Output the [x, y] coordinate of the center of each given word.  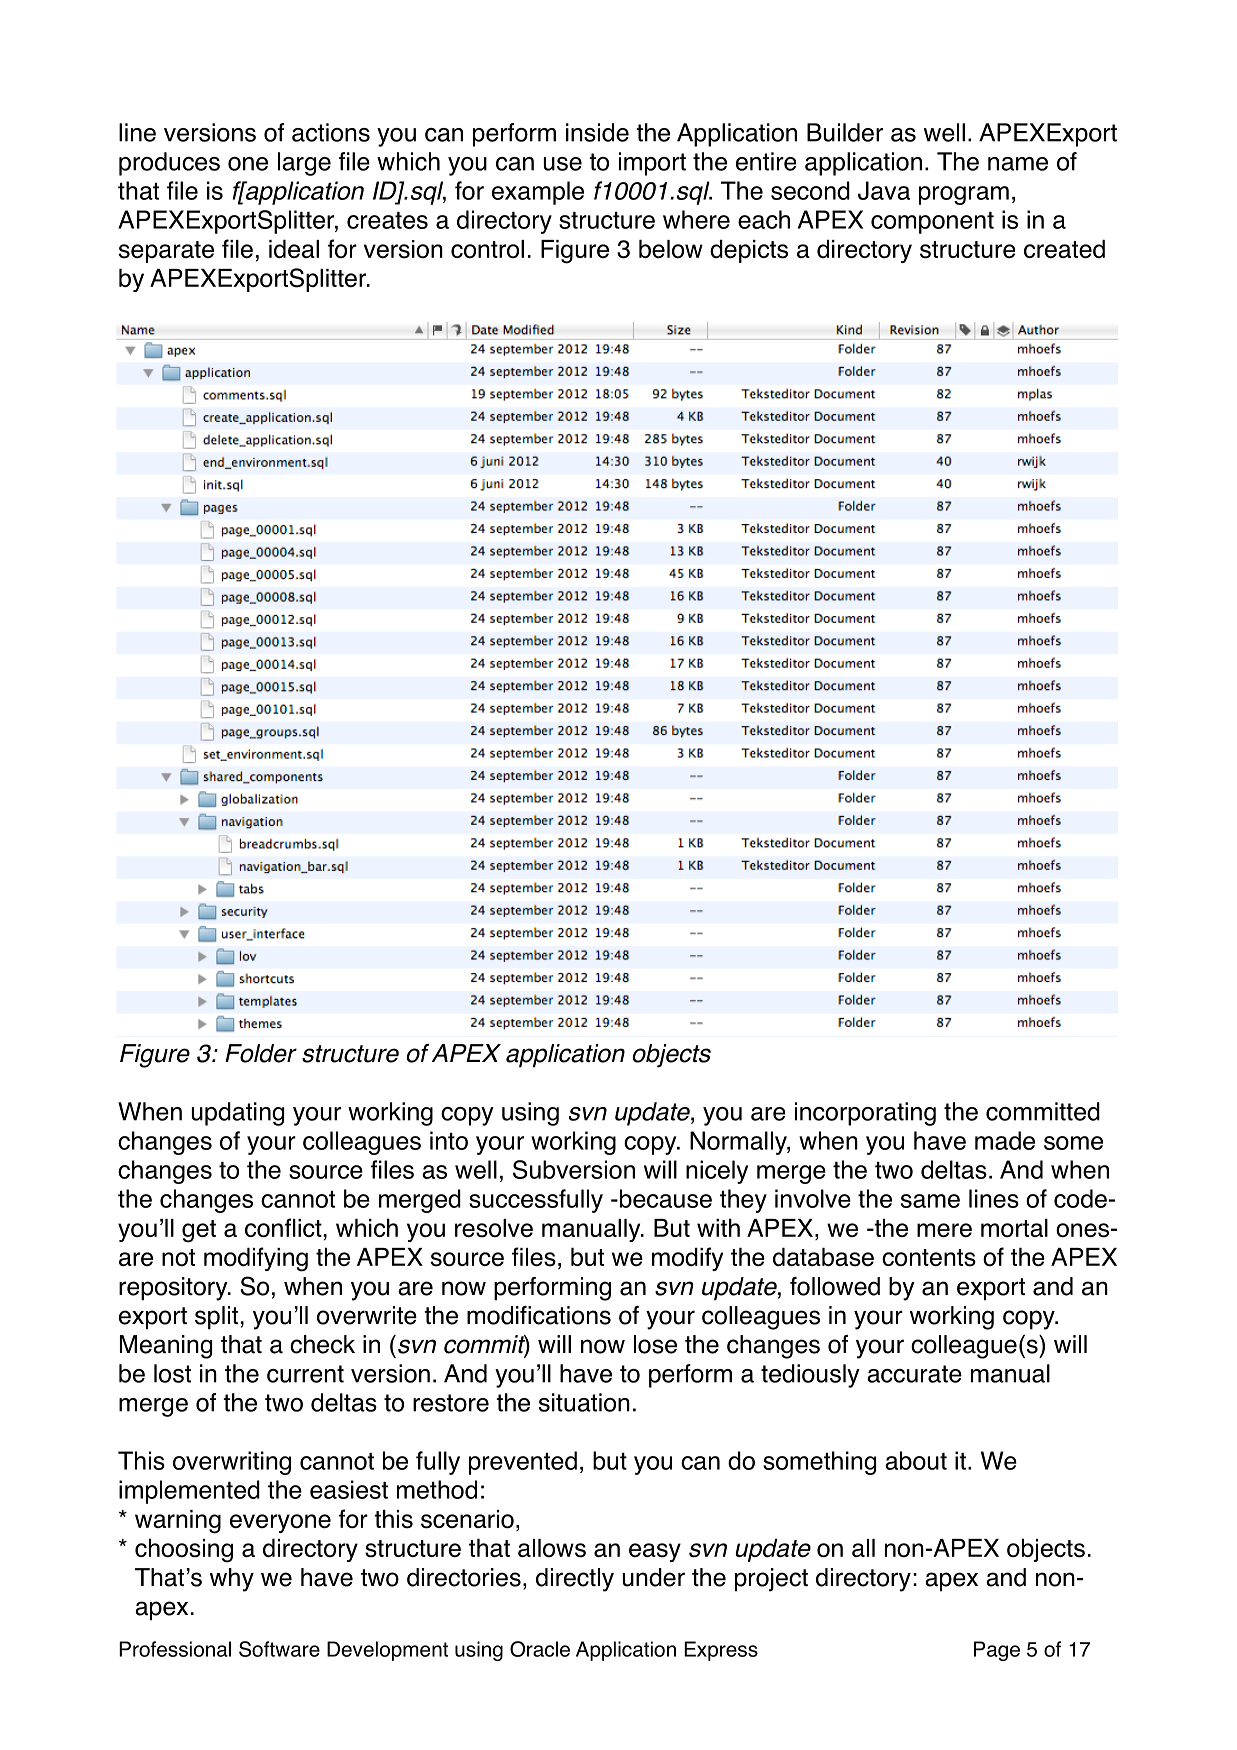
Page [997, 1651]
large [304, 164]
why [232, 1580]
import [652, 164]
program [964, 195]
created [1064, 249]
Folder [261, 1053]
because [666, 1198]
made [1005, 1140]
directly [575, 1580]
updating [238, 1114]
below [671, 249]
